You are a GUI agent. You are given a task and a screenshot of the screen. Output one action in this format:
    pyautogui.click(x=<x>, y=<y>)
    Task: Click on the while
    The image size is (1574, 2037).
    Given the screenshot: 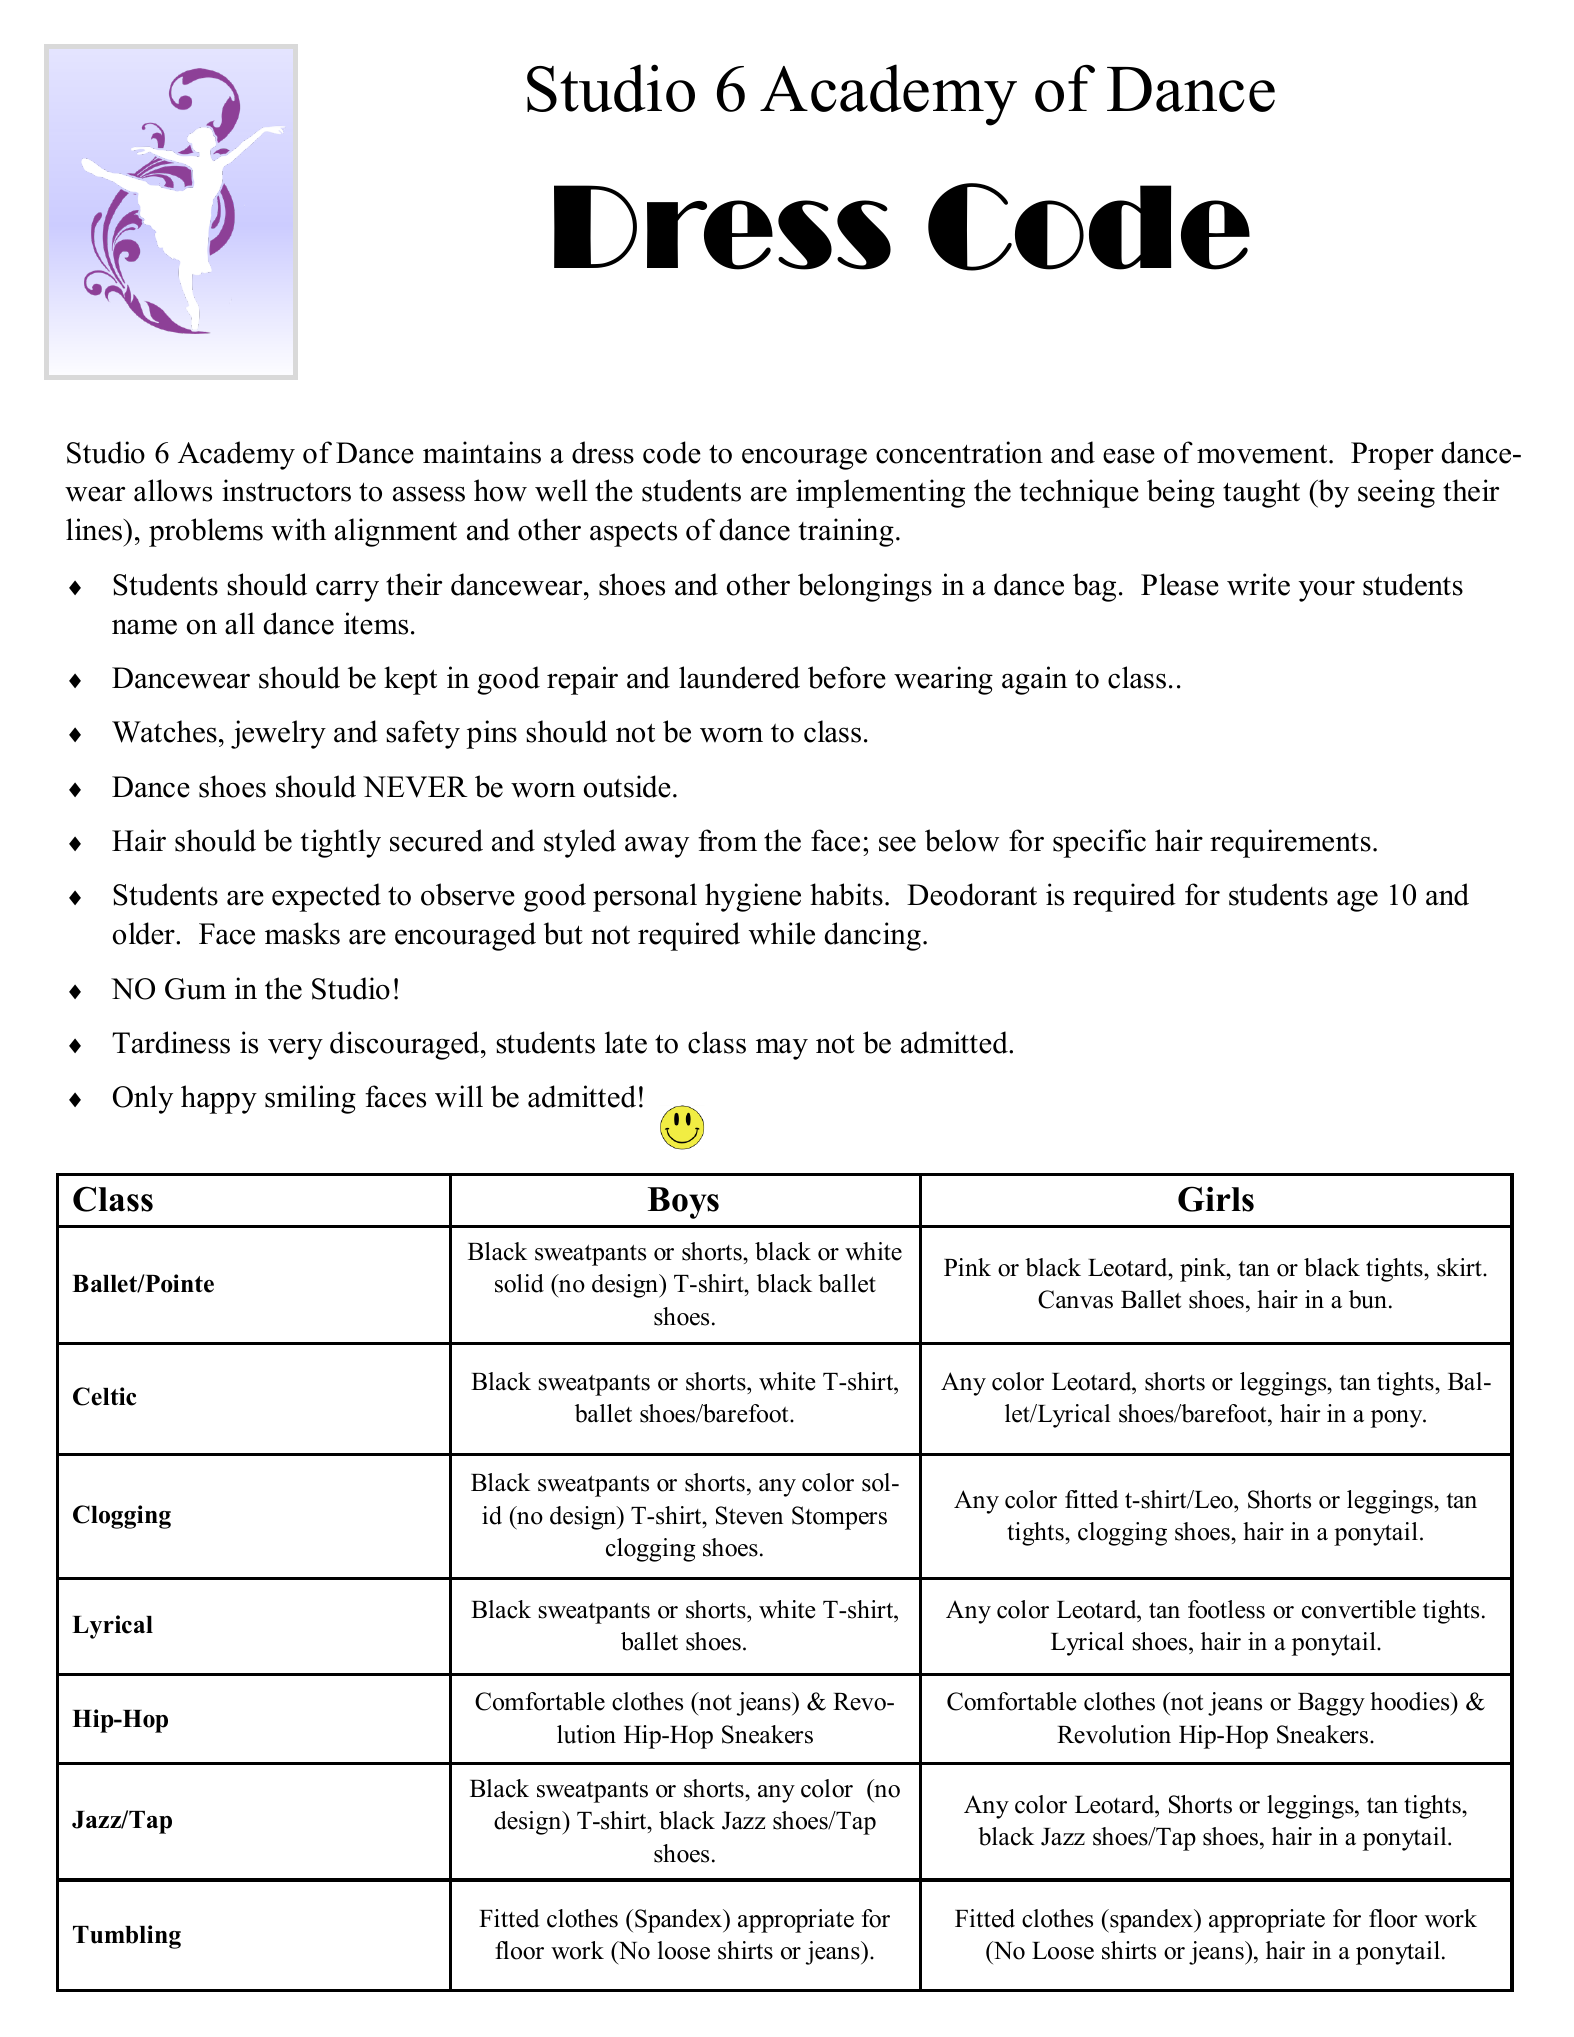 What is the action you would take?
    pyautogui.click(x=782, y=933)
